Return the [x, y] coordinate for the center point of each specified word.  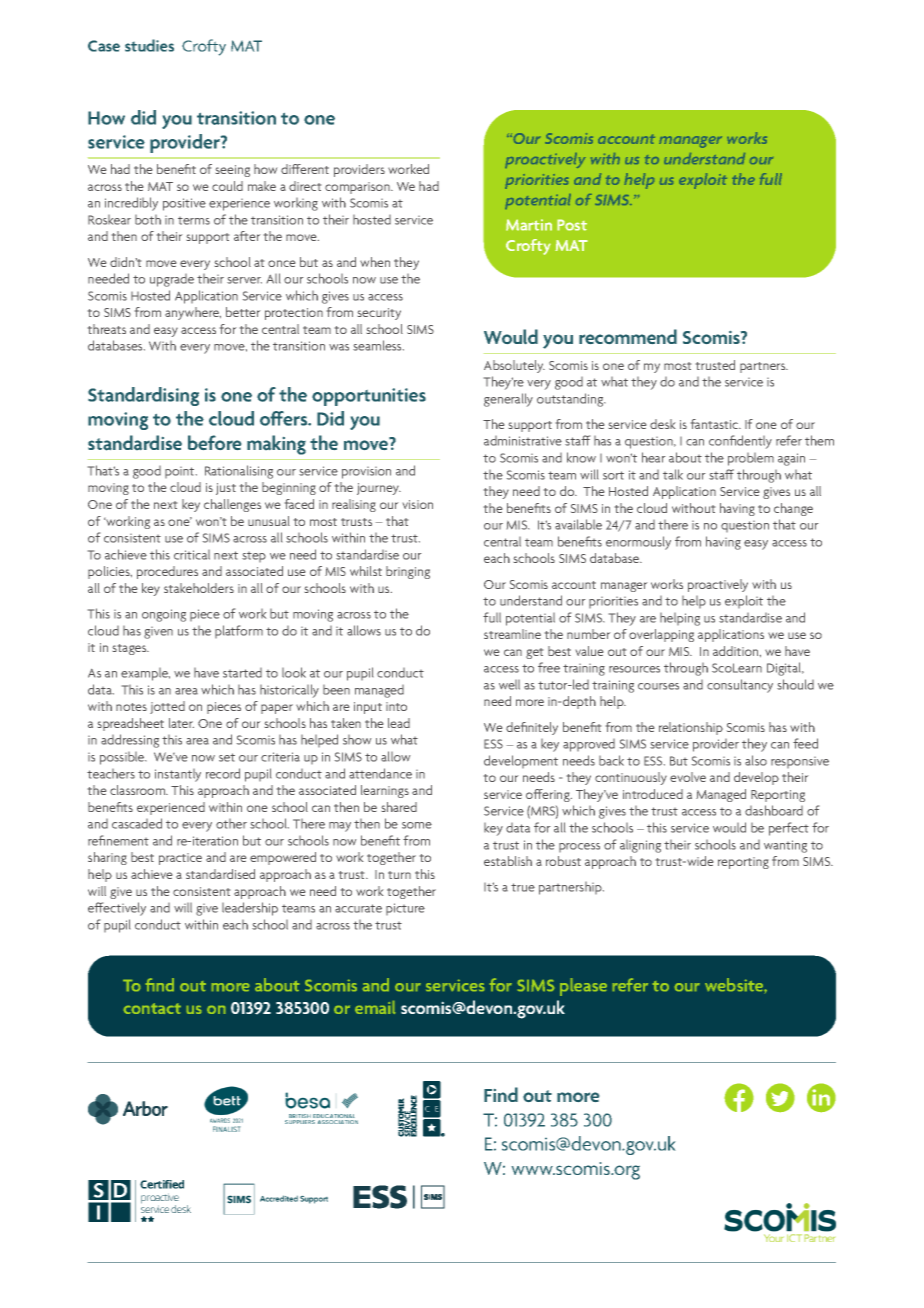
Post [572, 225]
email [375, 1007]
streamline [512, 634]
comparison [358, 188]
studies [149, 45]
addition [737, 651]
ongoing [164, 615]
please [583, 987]
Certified [162, 1184]
